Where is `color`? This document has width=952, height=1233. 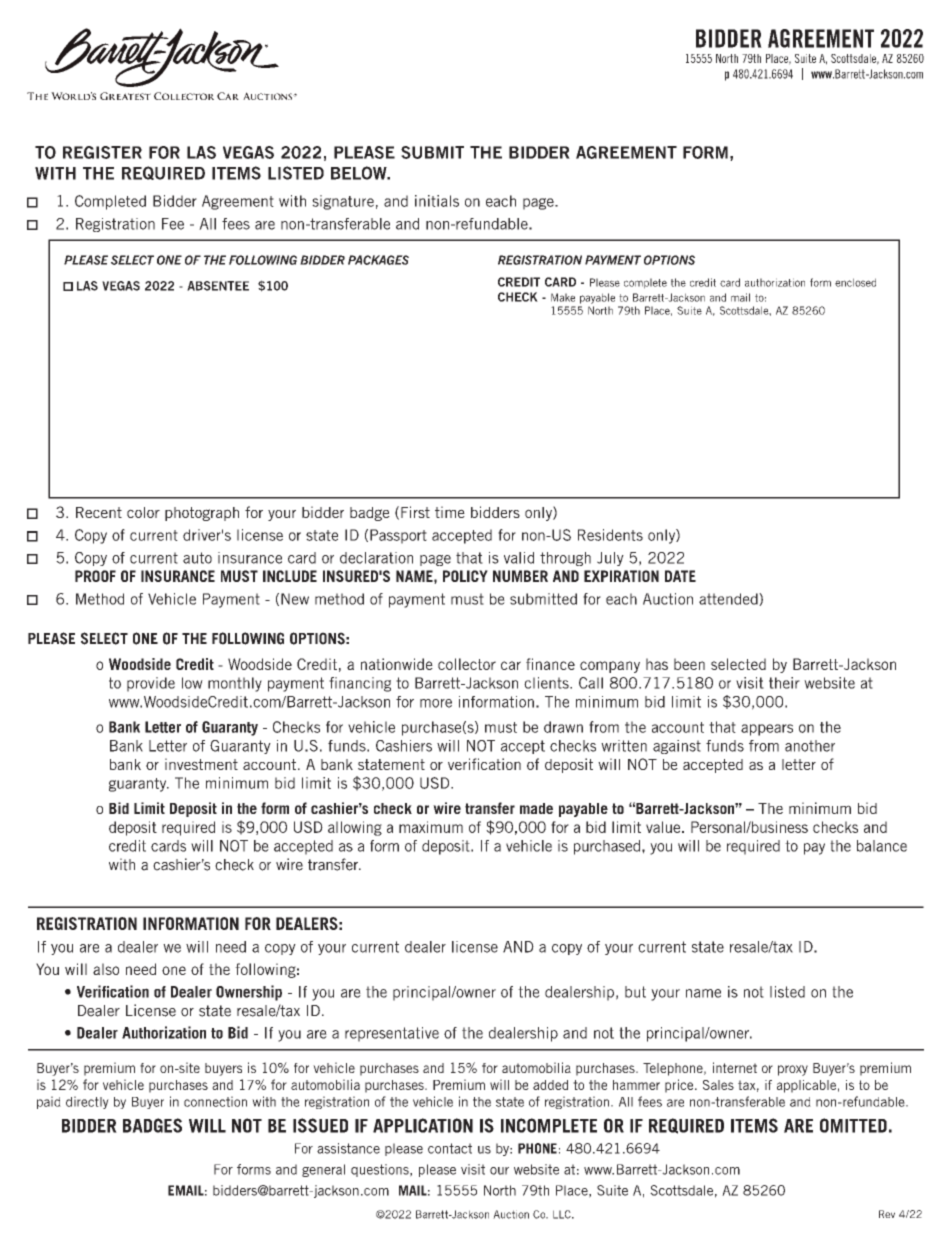 color is located at coordinates (143, 512).
